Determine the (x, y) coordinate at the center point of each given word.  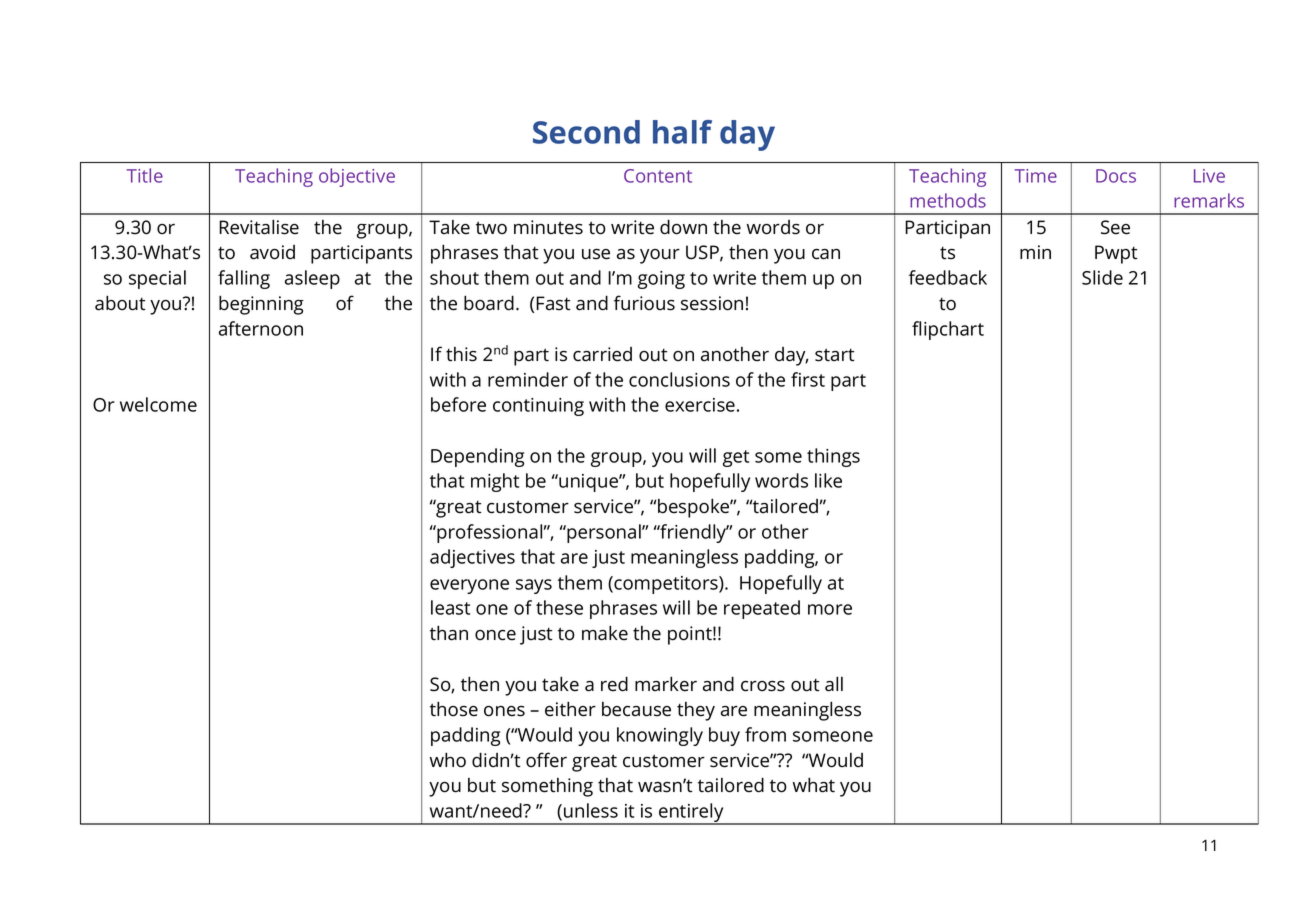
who (448, 760)
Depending (477, 457)
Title (145, 175)
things (833, 457)
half (682, 132)
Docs (1116, 176)
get (736, 458)
